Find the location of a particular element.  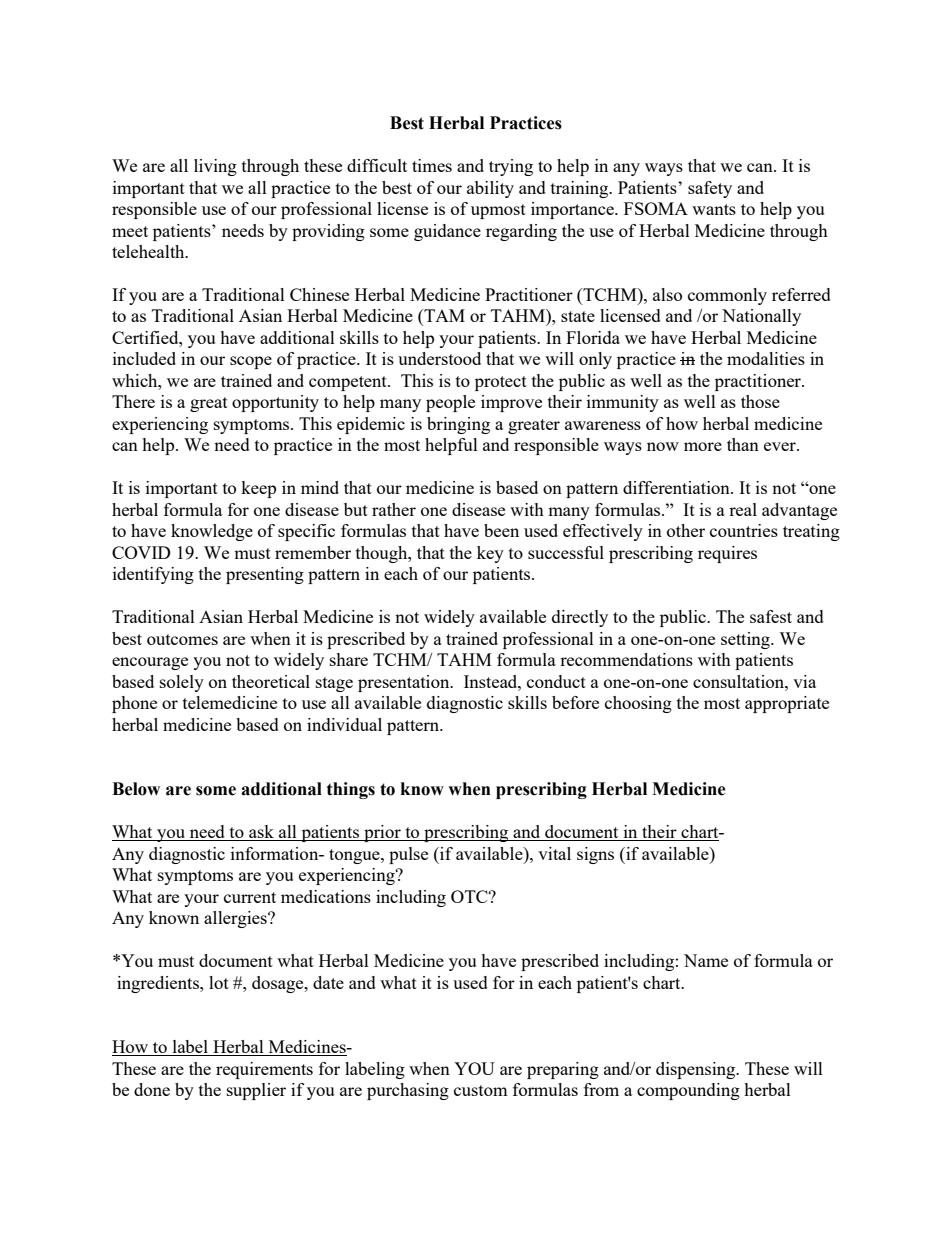

ability is located at coordinates (490, 189).
